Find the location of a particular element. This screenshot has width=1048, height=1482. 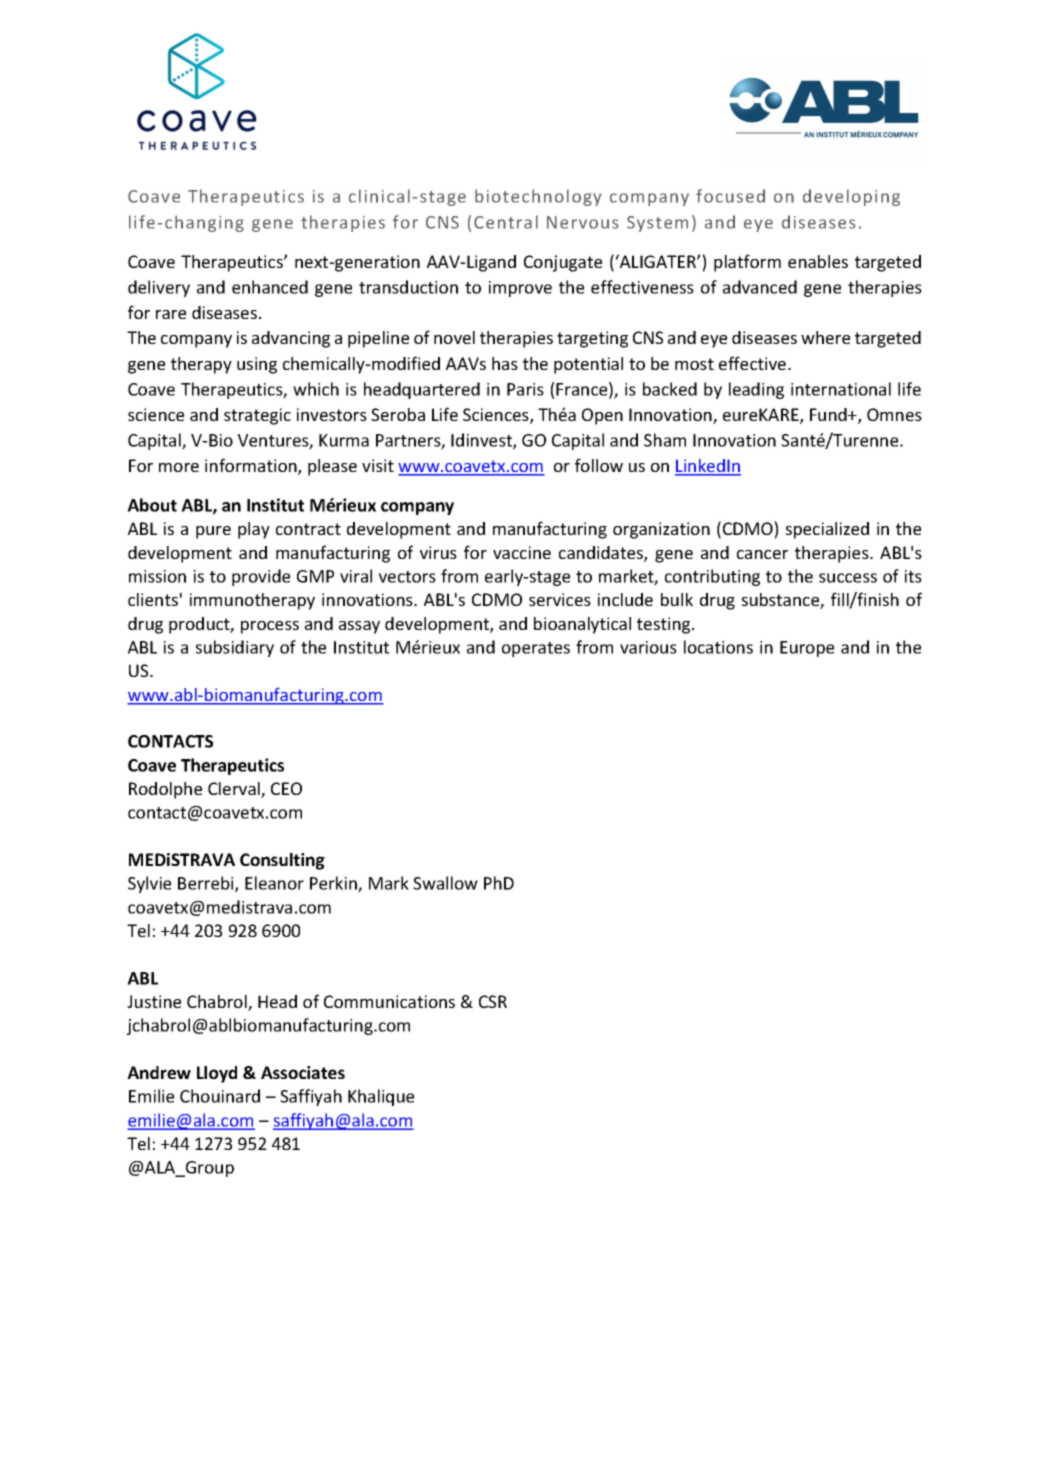

Swallow is located at coordinates (445, 883).
